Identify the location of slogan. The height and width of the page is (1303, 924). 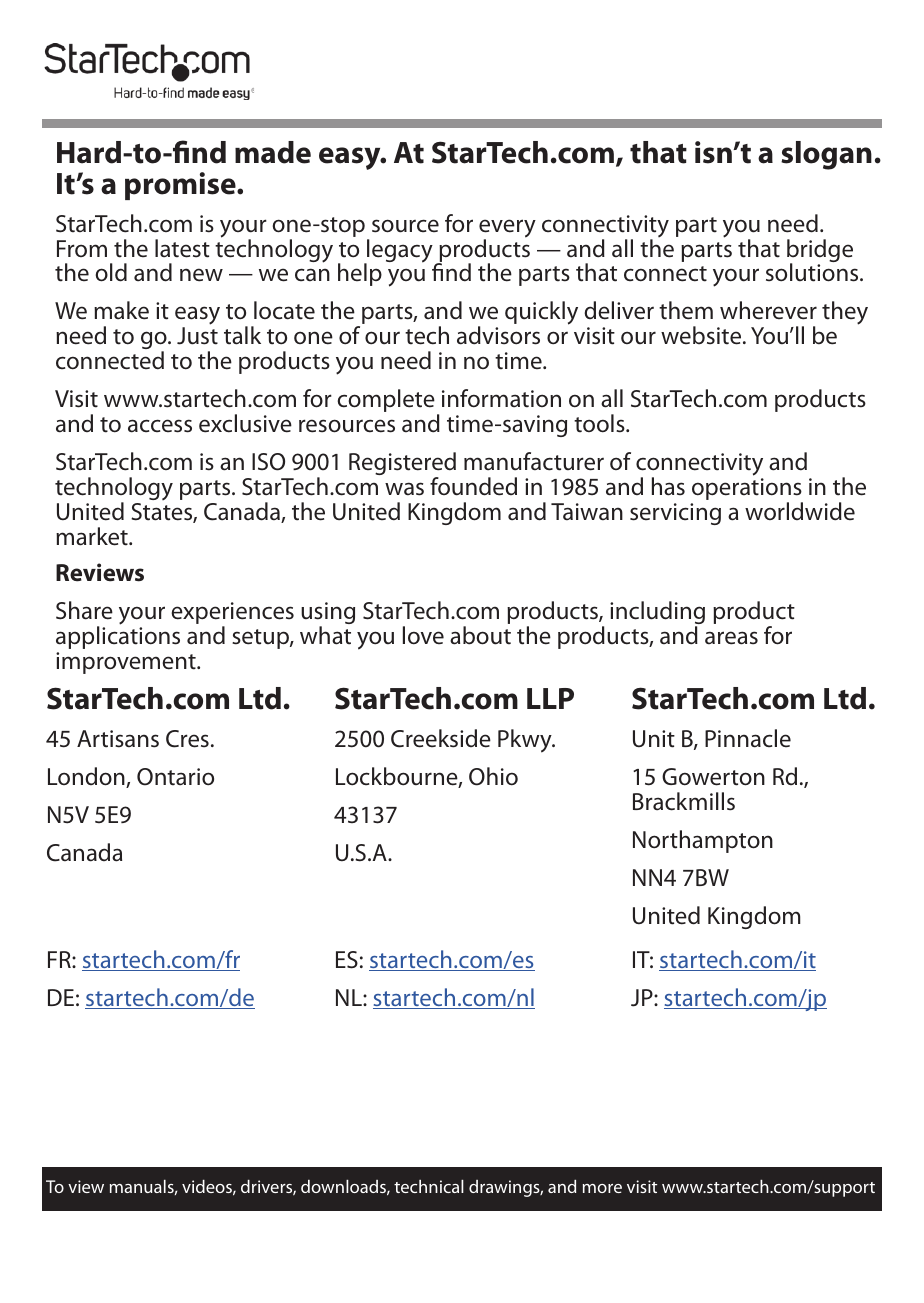
(826, 155).
